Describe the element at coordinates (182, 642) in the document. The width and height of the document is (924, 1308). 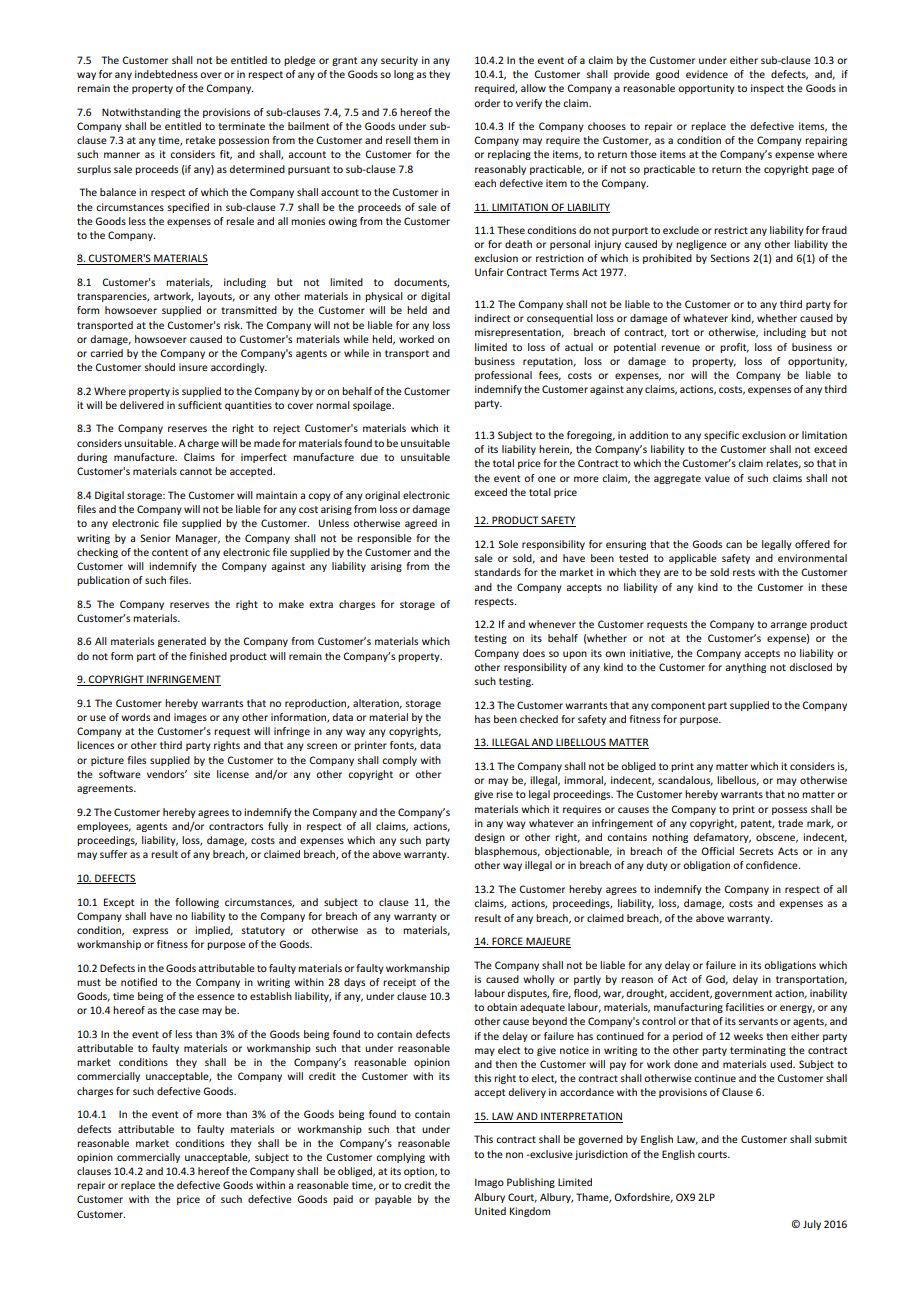
I see `generated` at that location.
